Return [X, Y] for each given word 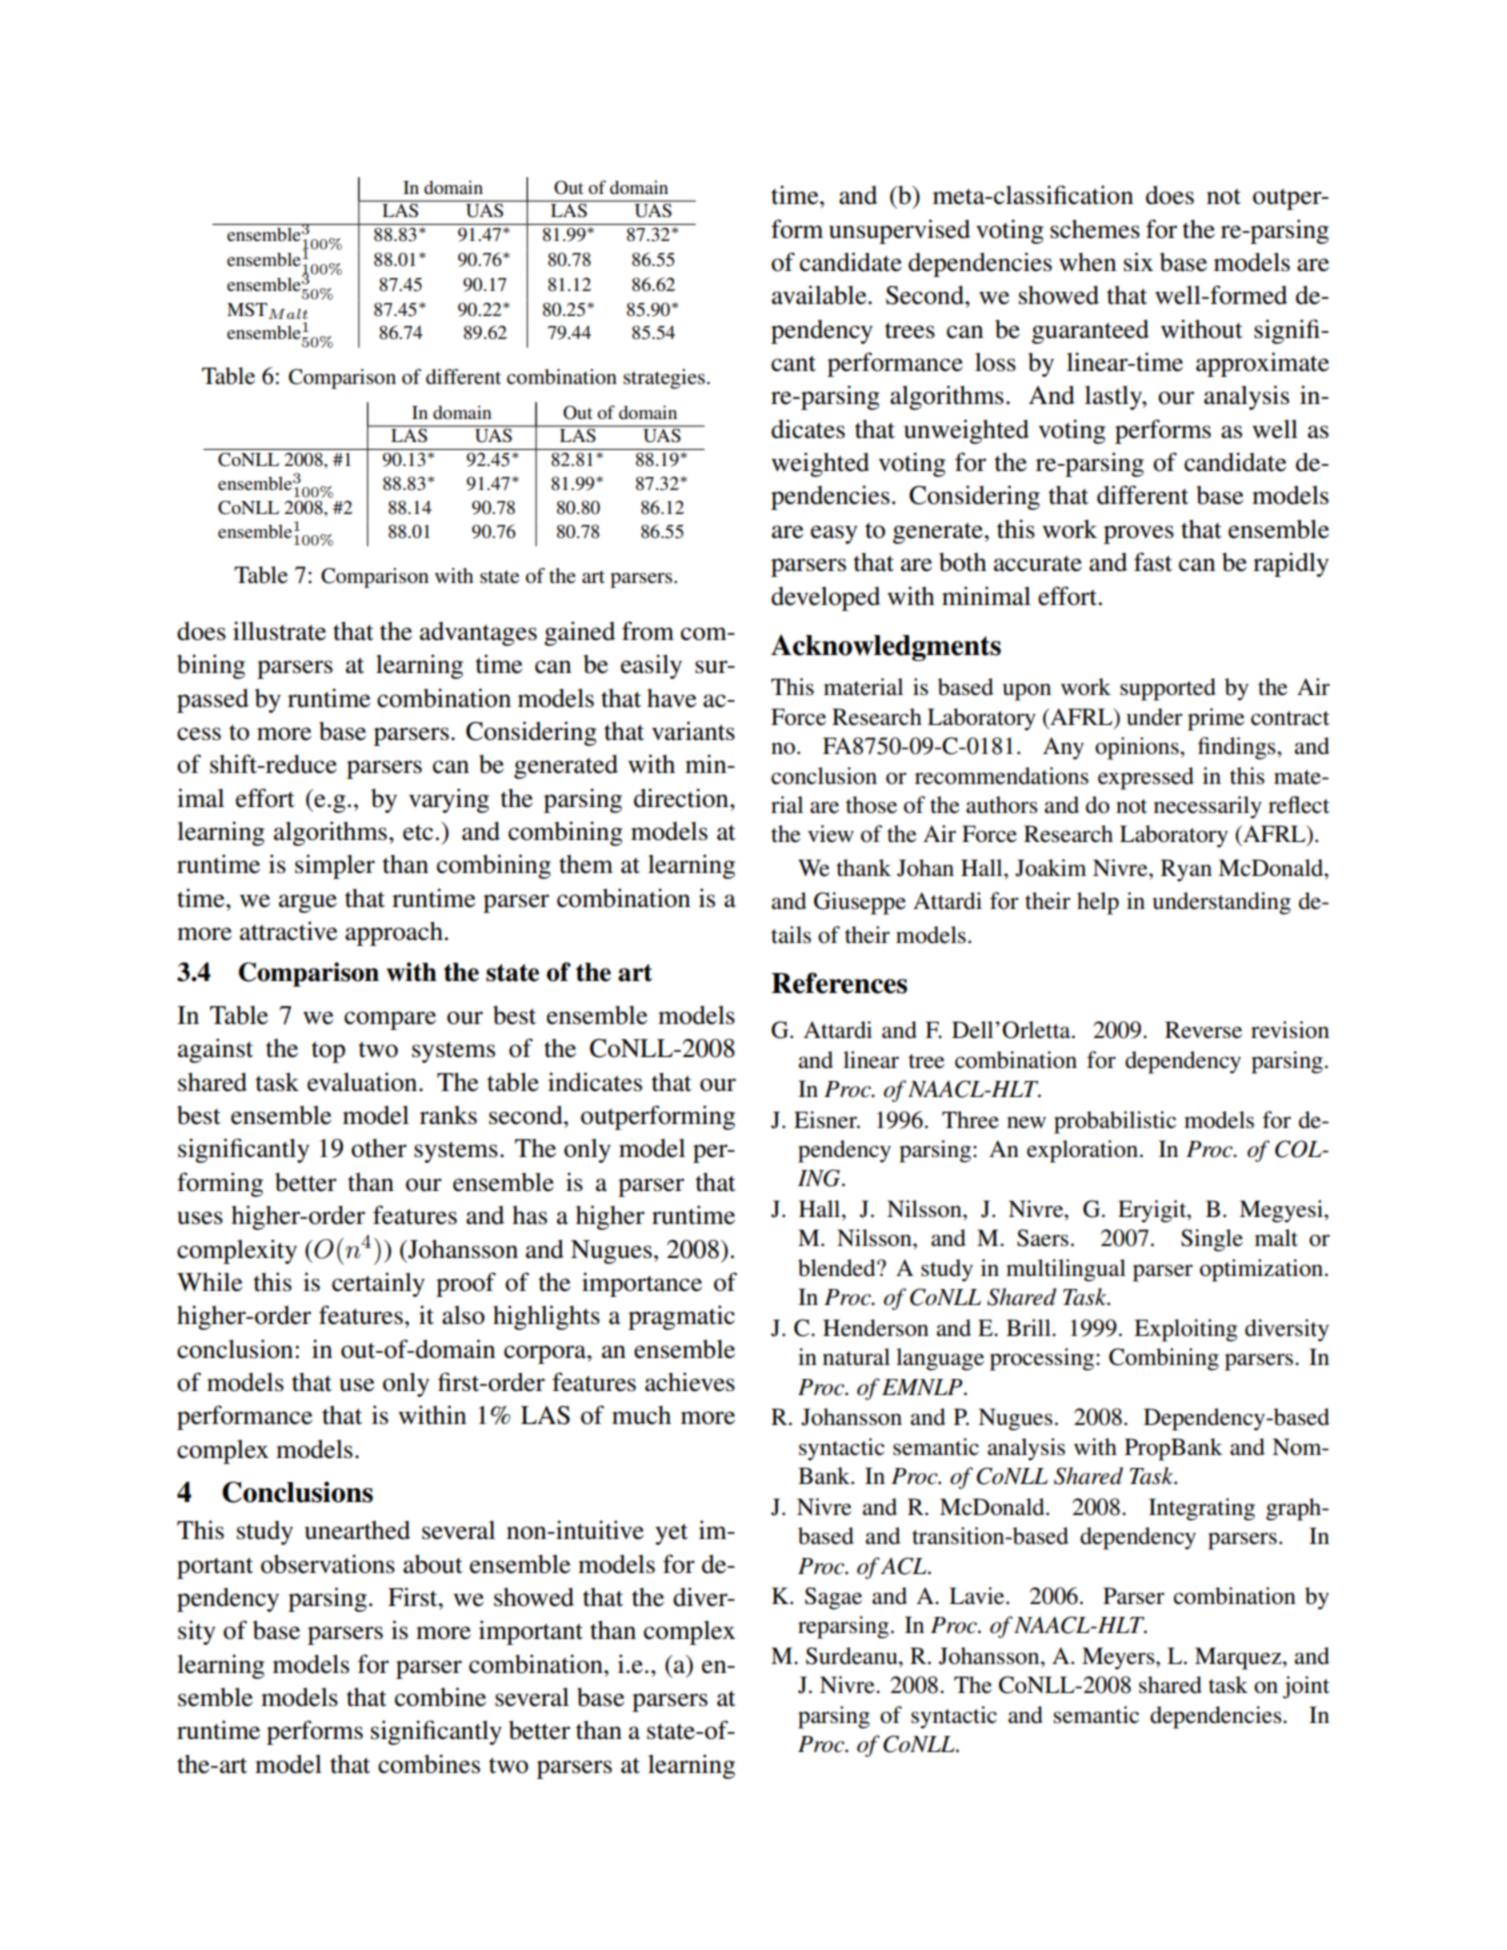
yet [671, 1534]
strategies [664, 379]
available [820, 295]
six [1138, 262]
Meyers [1119, 1658]
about [433, 1564]
